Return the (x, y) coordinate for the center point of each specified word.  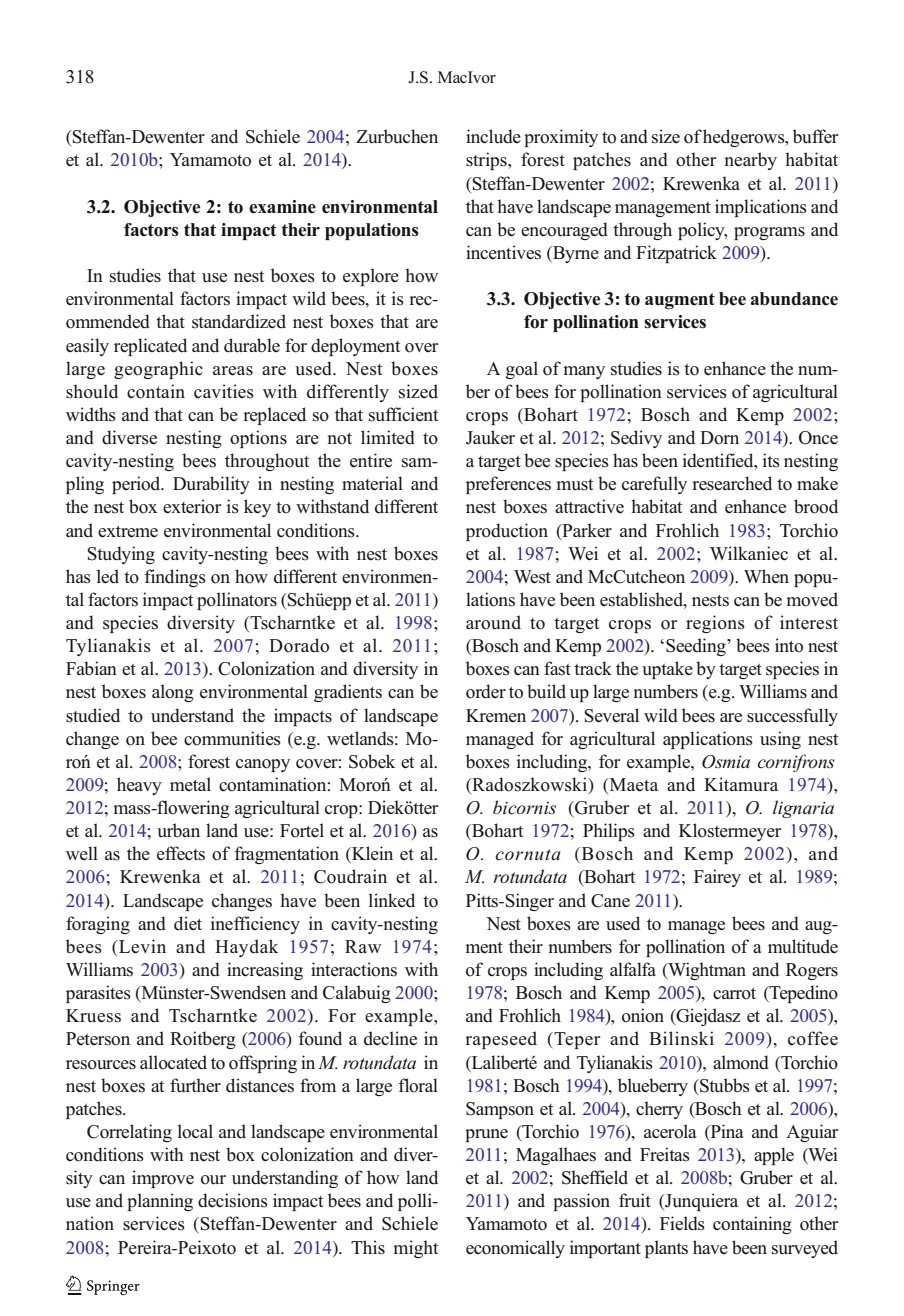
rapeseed (501, 1040)
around (493, 622)
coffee (813, 1038)
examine (282, 207)
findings (175, 578)
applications (708, 740)
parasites (98, 994)
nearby (750, 161)
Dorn (719, 438)
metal (190, 784)
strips (487, 161)
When (766, 576)
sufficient (403, 414)
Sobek (372, 761)
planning (160, 1202)
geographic (158, 370)
